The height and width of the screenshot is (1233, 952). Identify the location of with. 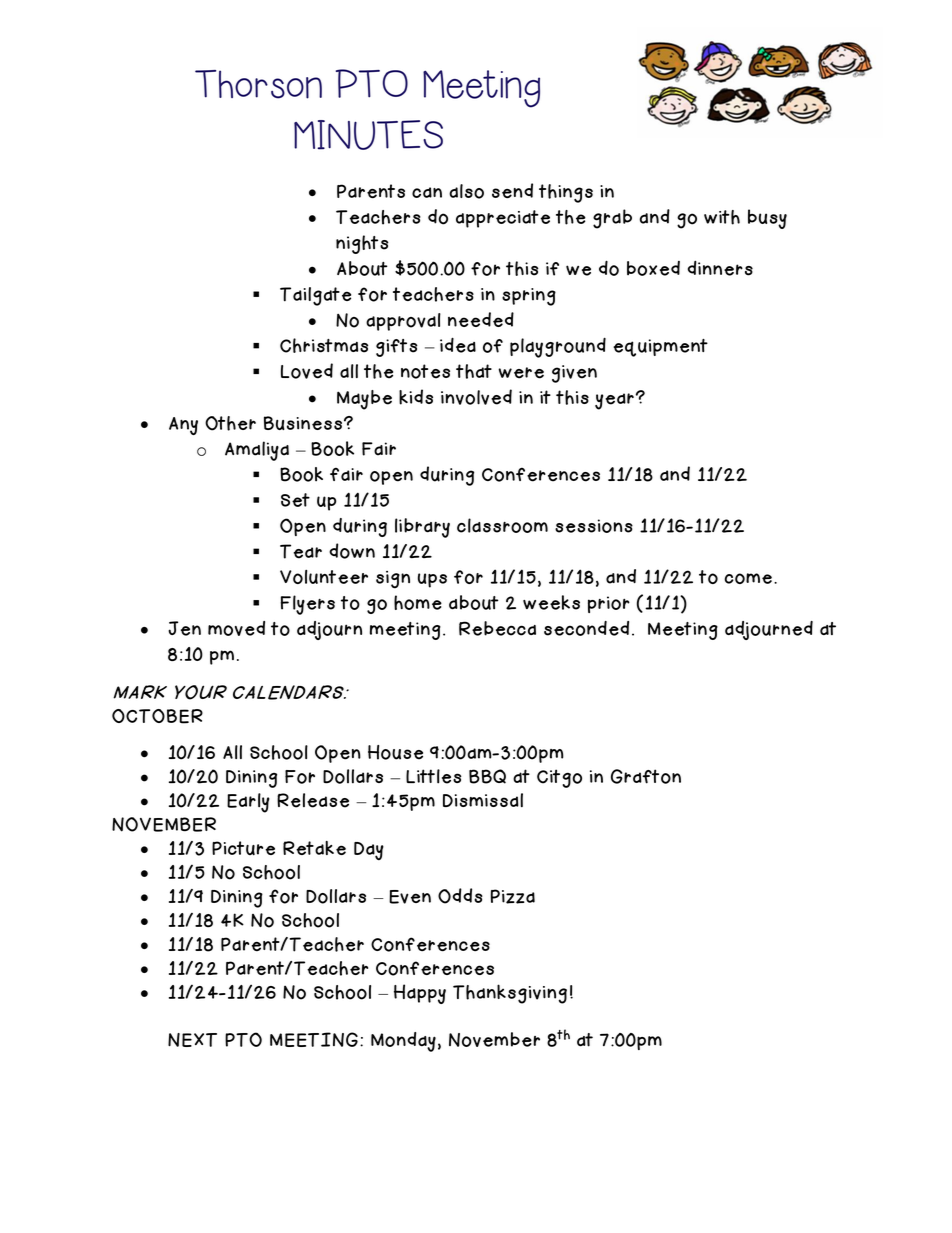
(722, 217).
